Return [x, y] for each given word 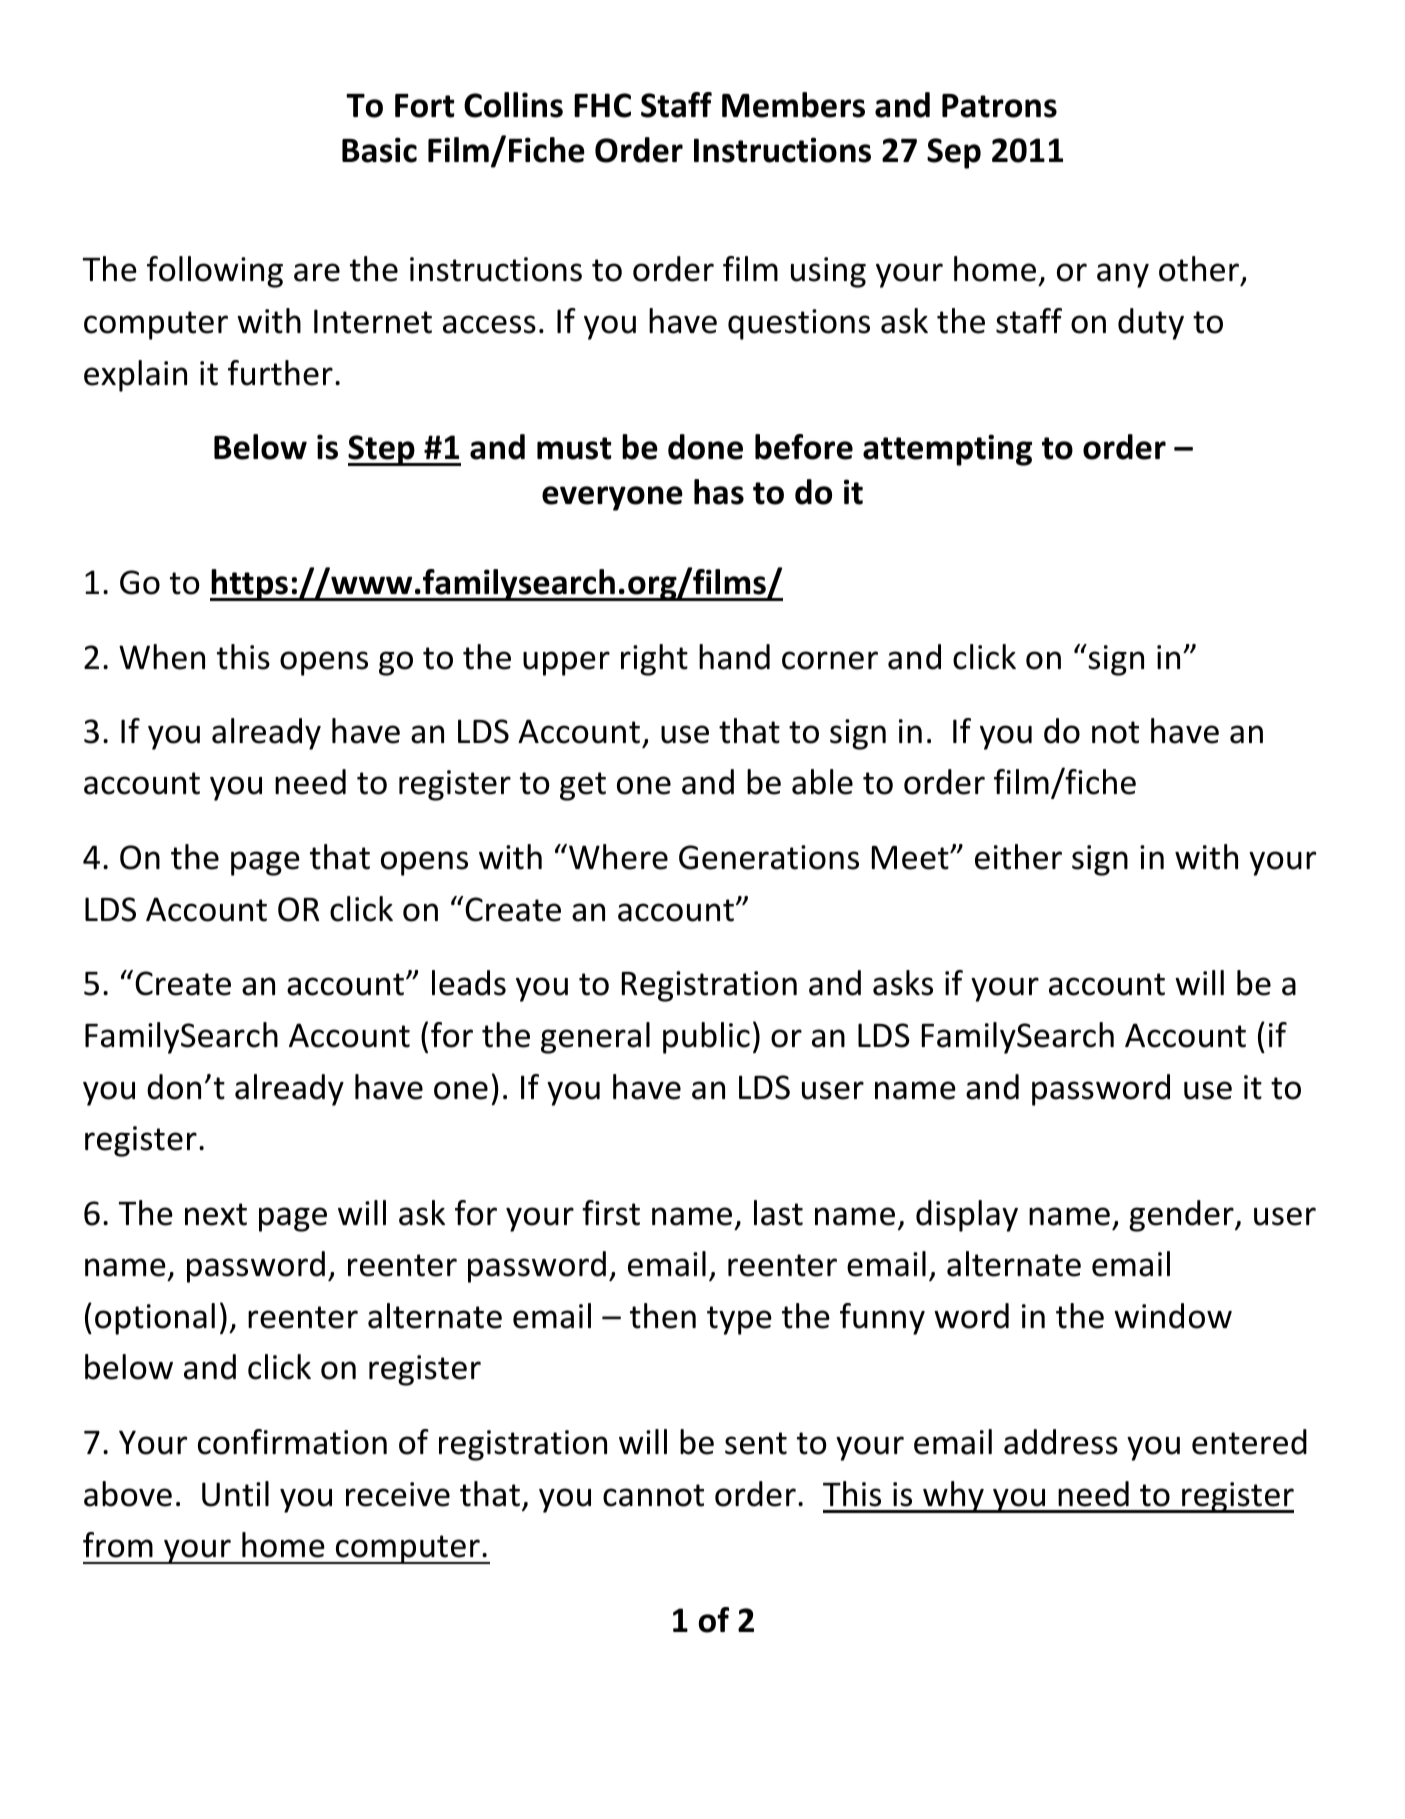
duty [1151, 324]
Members [793, 105]
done [705, 447]
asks [903, 983]
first [611, 1213]
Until [235, 1494]
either [1018, 857]
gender [1182, 1216]
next [216, 1214]
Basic [379, 150]
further [280, 373]
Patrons [999, 106]
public [706, 1038]
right [654, 660]
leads [469, 983]
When [162, 657]
